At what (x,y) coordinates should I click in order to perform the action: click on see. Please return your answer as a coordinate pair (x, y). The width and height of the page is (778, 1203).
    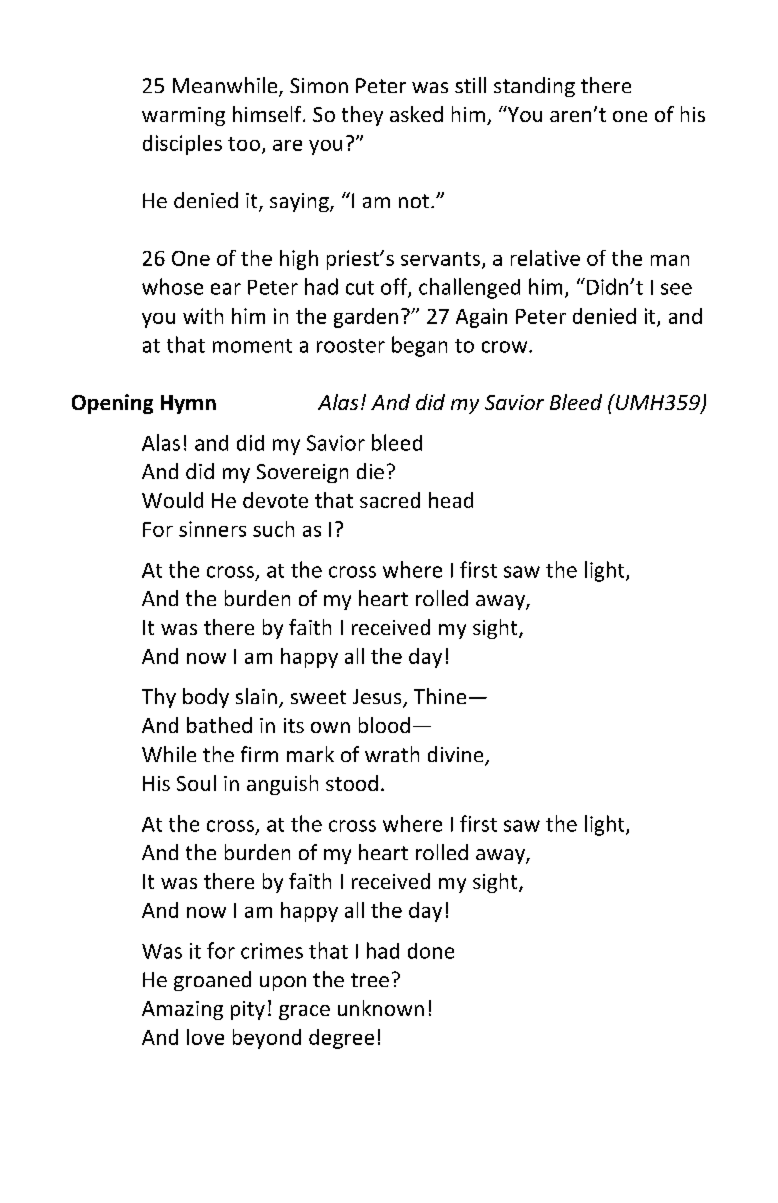
    Looking at the image, I should click on (676, 289).
